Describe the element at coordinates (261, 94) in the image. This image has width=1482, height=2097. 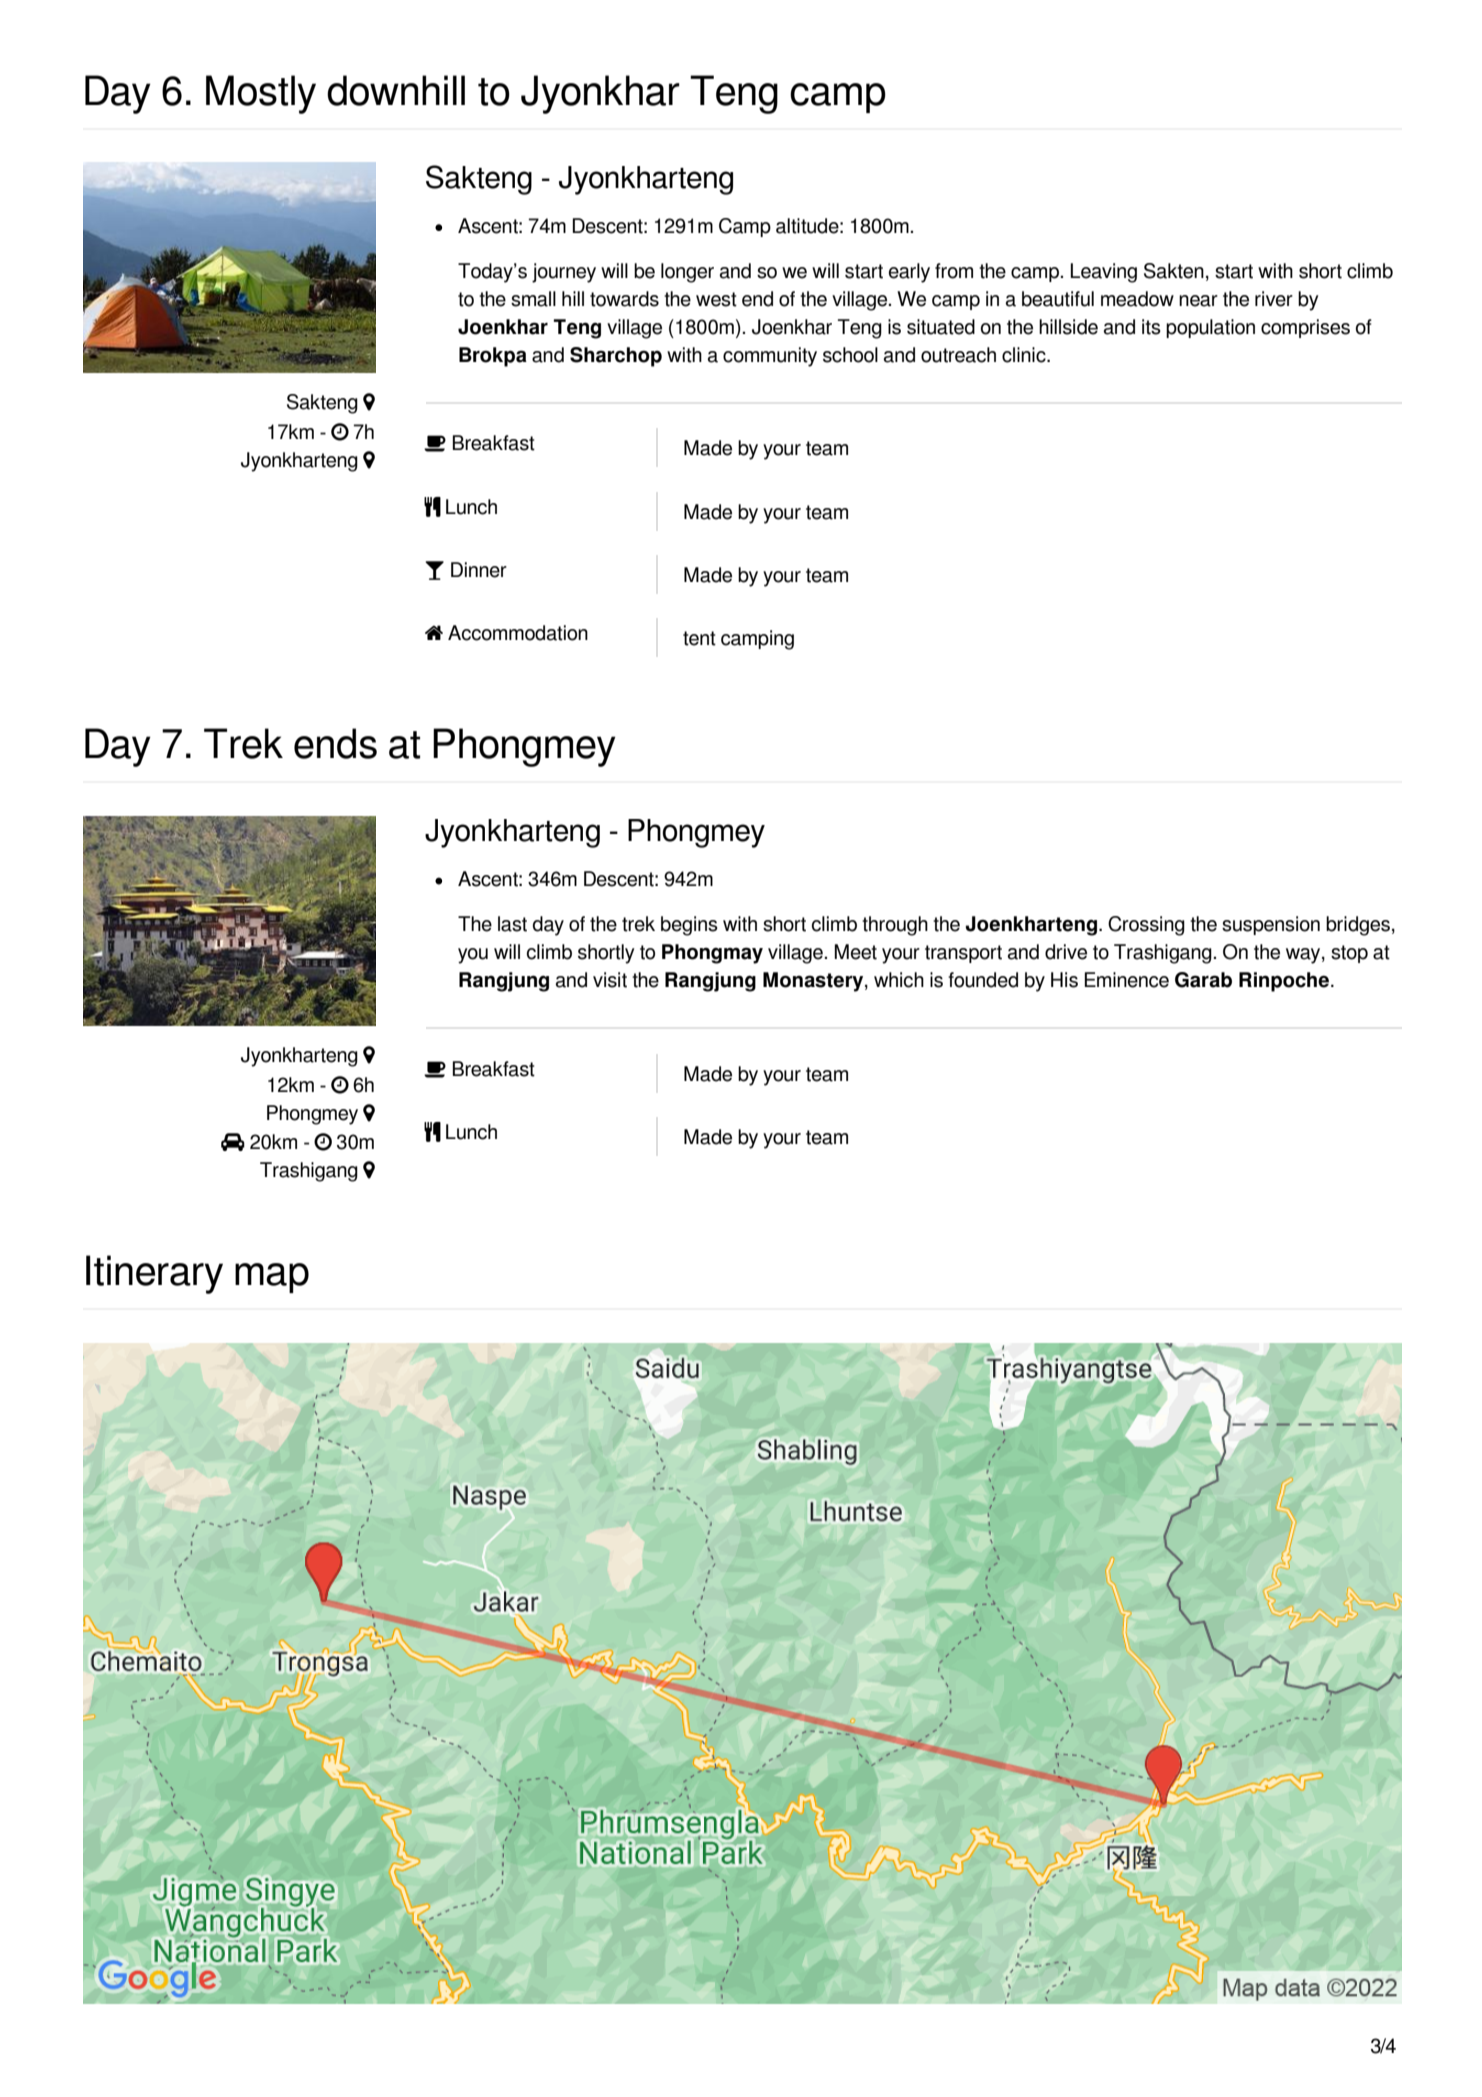
I see `Mostly` at that location.
